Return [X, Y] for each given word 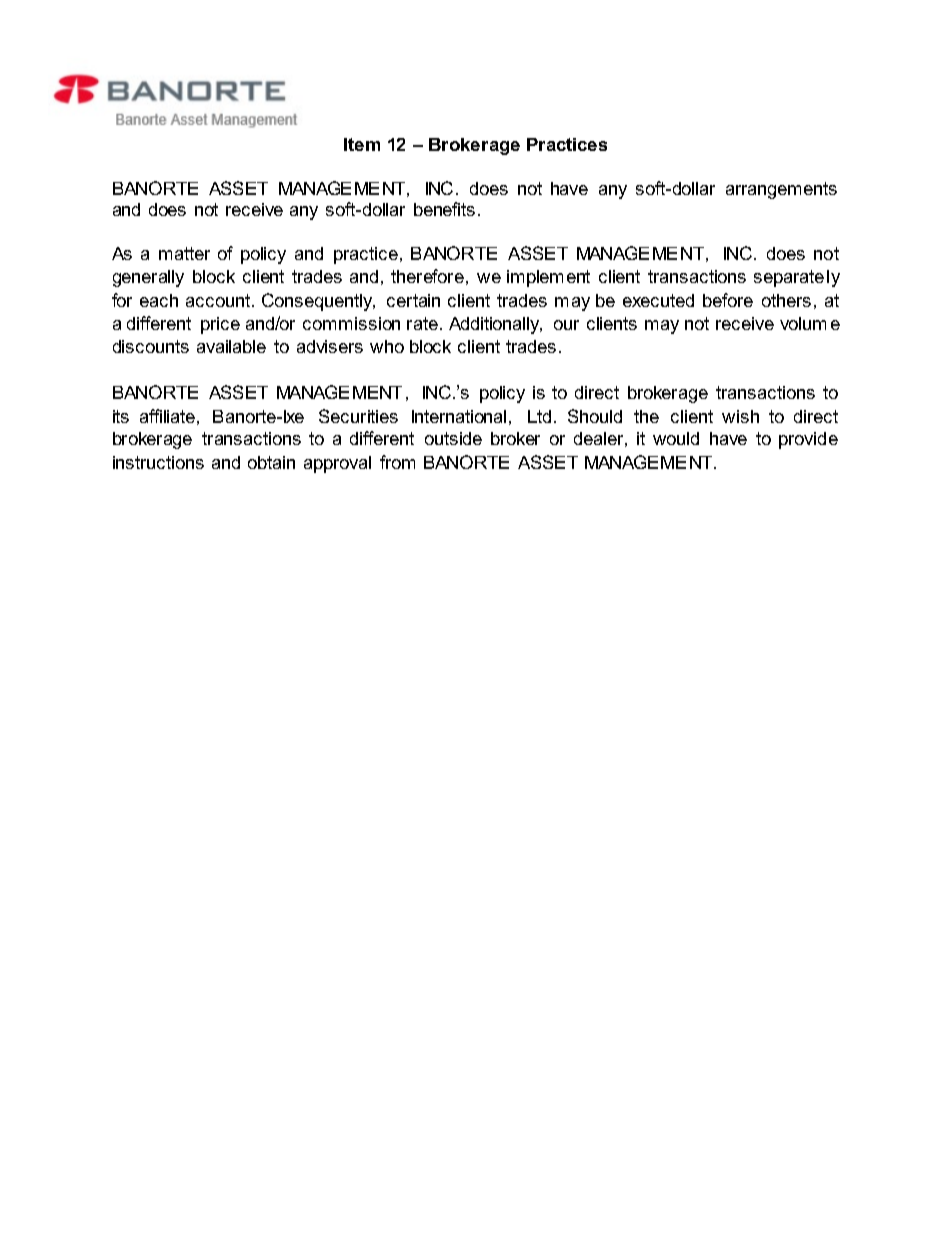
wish [740, 416]
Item [362, 144]
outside [453, 438]
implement [548, 278]
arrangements [781, 190]
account [219, 300]
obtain [271, 462]
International [459, 416]
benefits [444, 209]
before [728, 300]
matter [184, 253]
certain [413, 300]
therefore [427, 276]
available [231, 346]
